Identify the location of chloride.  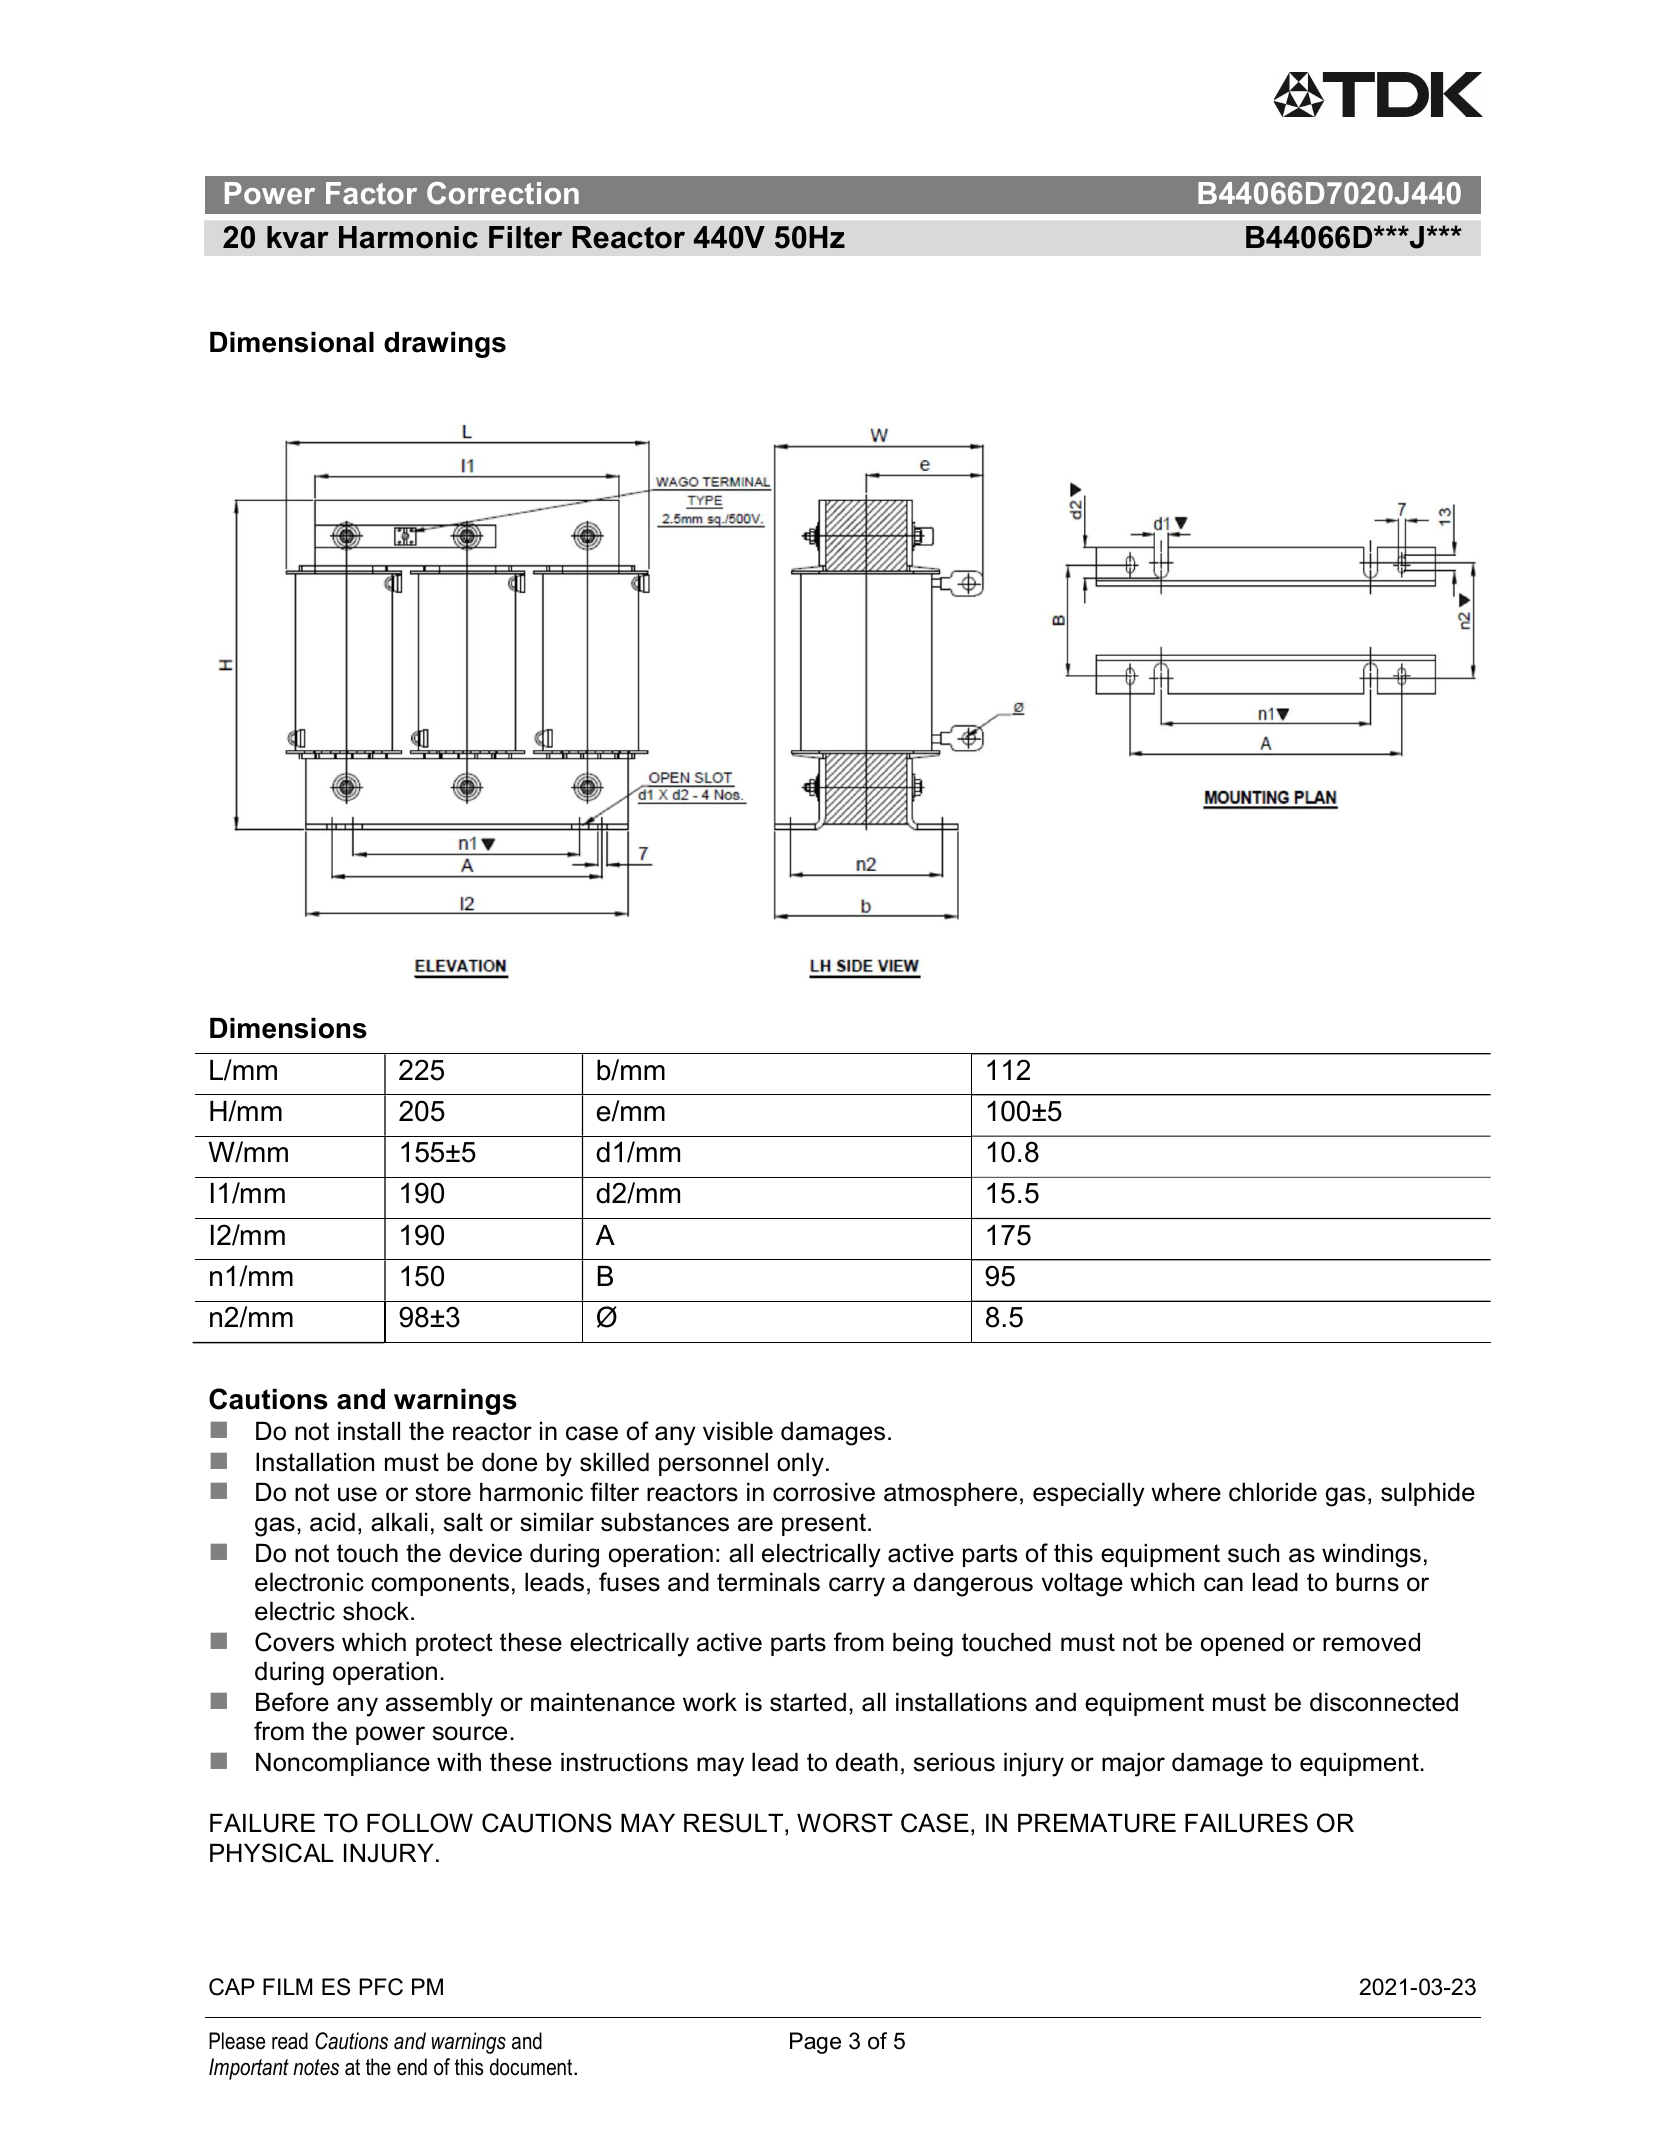
(1273, 1492).
